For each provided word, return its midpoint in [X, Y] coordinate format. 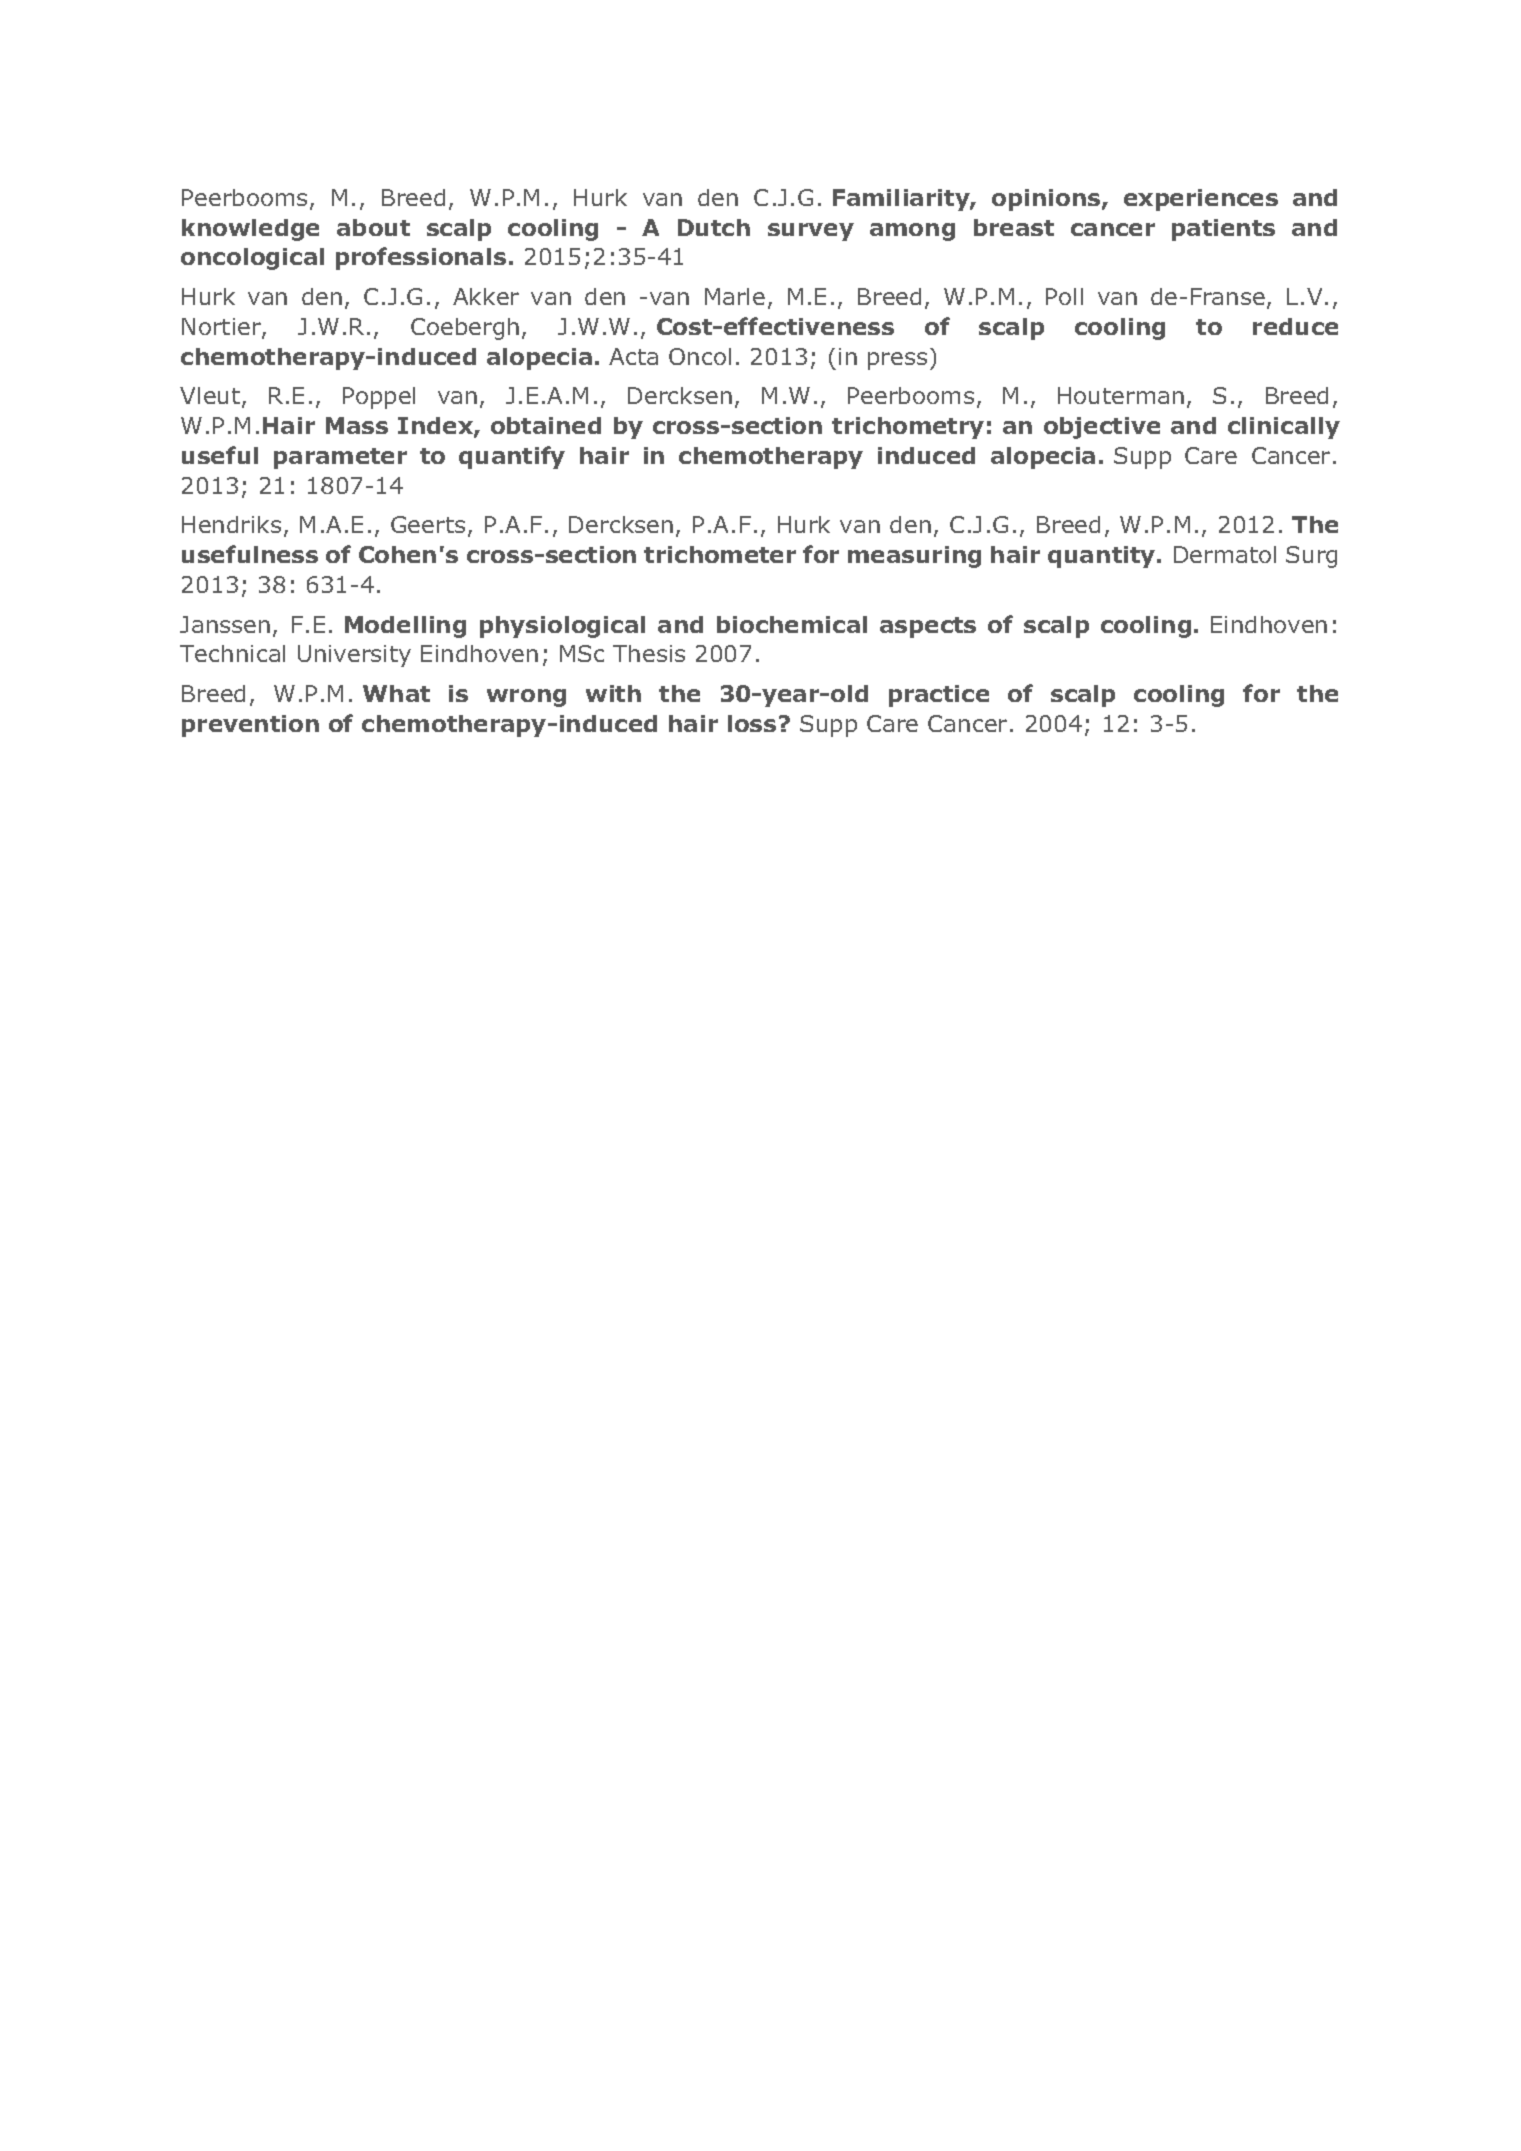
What [396, 693]
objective [1102, 428]
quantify [512, 457]
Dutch [714, 227]
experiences [1201, 200]
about [373, 227]
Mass [357, 425]
